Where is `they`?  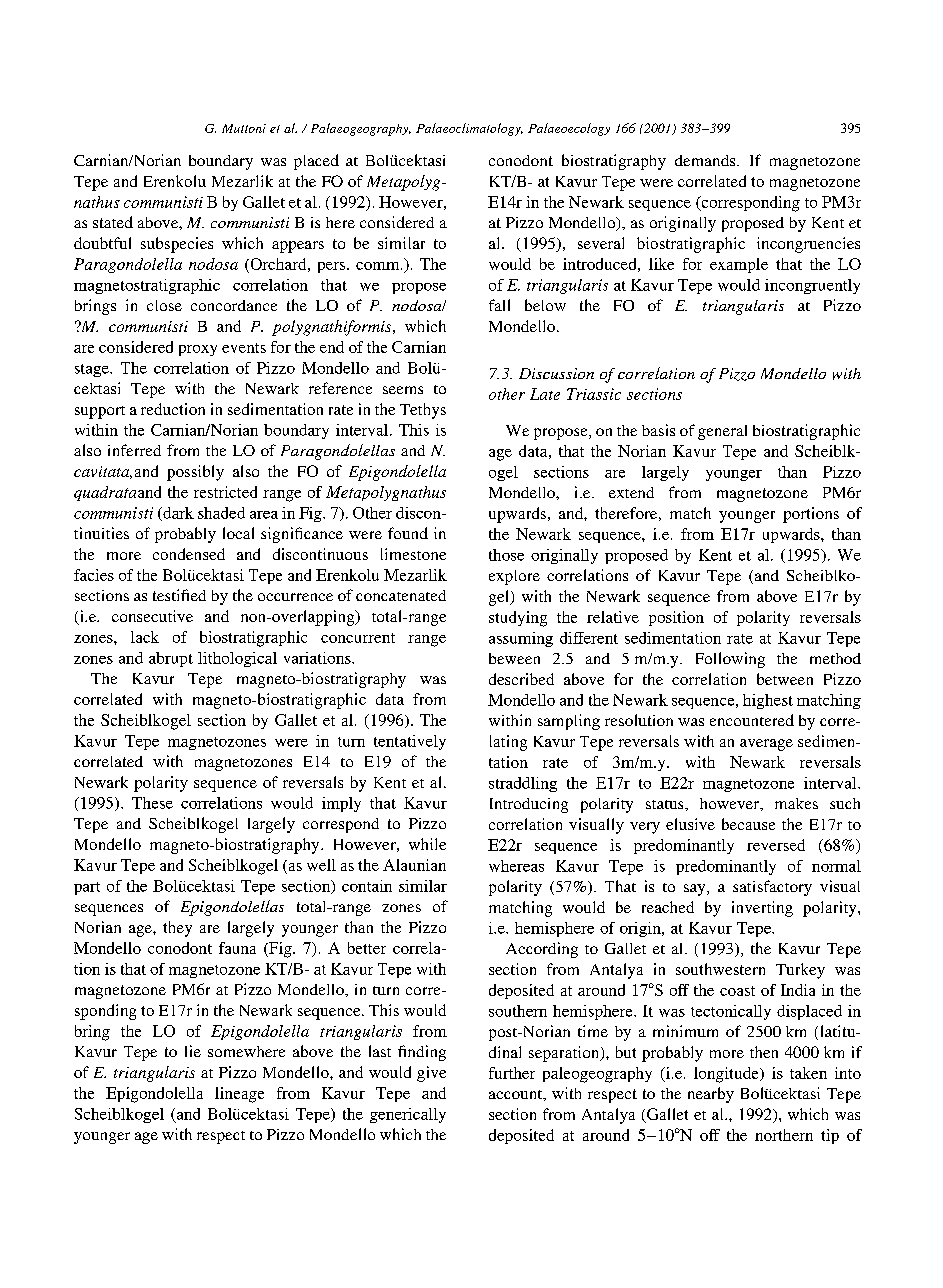
they is located at coordinates (177, 929).
